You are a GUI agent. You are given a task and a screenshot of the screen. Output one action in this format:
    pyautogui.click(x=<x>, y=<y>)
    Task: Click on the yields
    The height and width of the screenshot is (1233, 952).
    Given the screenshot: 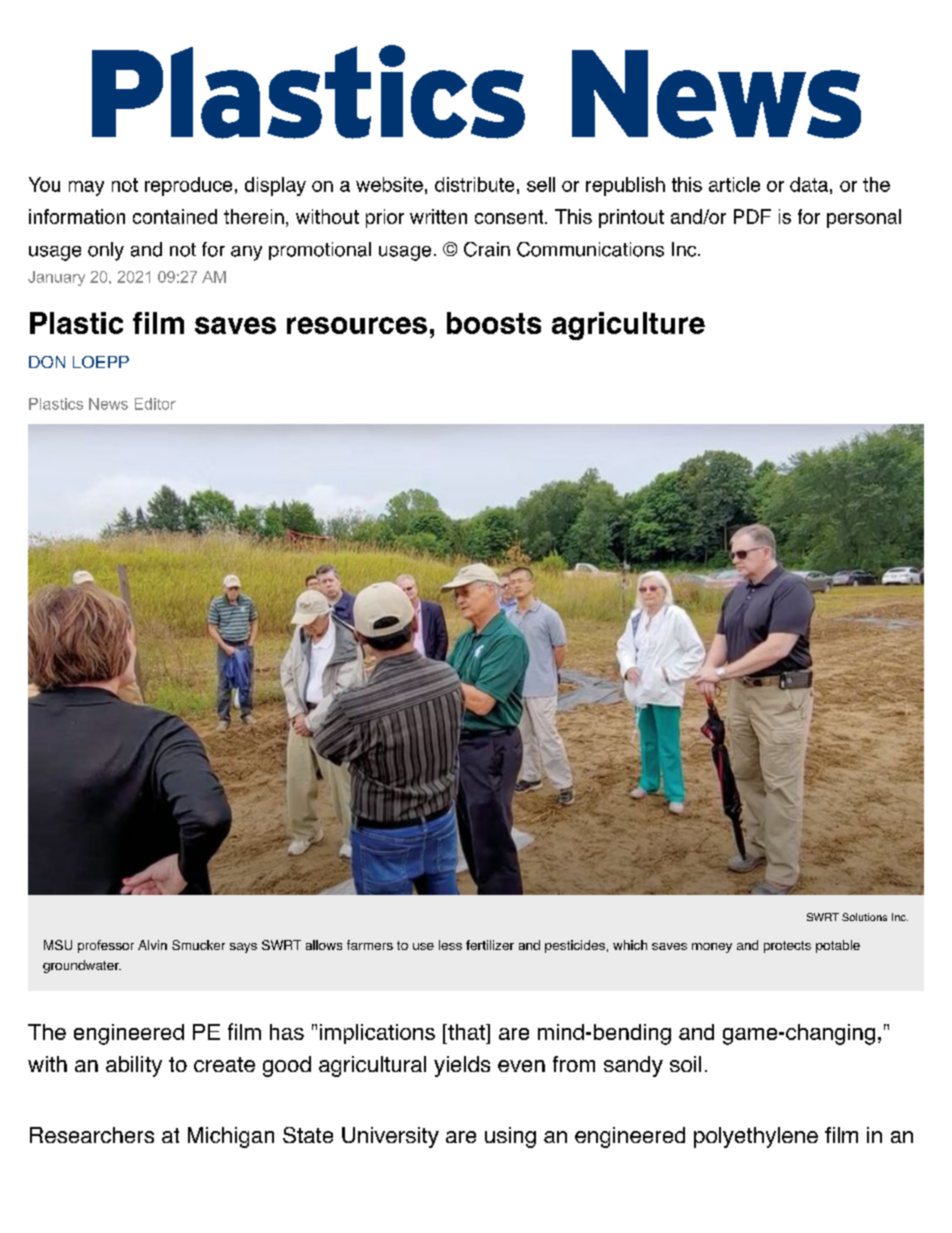 What is the action you would take?
    pyautogui.click(x=462, y=1066)
